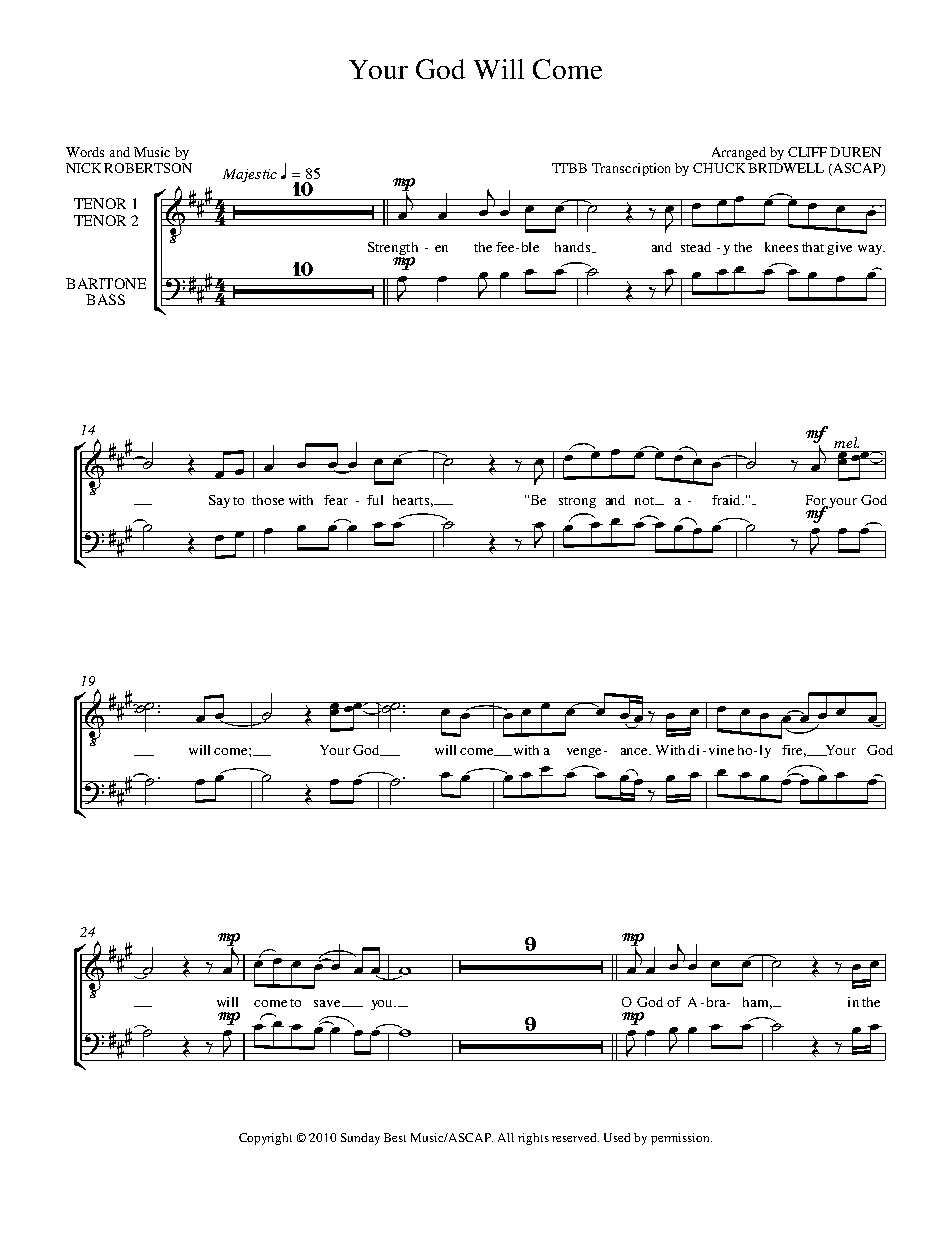  What do you see at coordinates (148, 168) in the screenshot?
I see `ROBERTSON` at bounding box center [148, 168].
